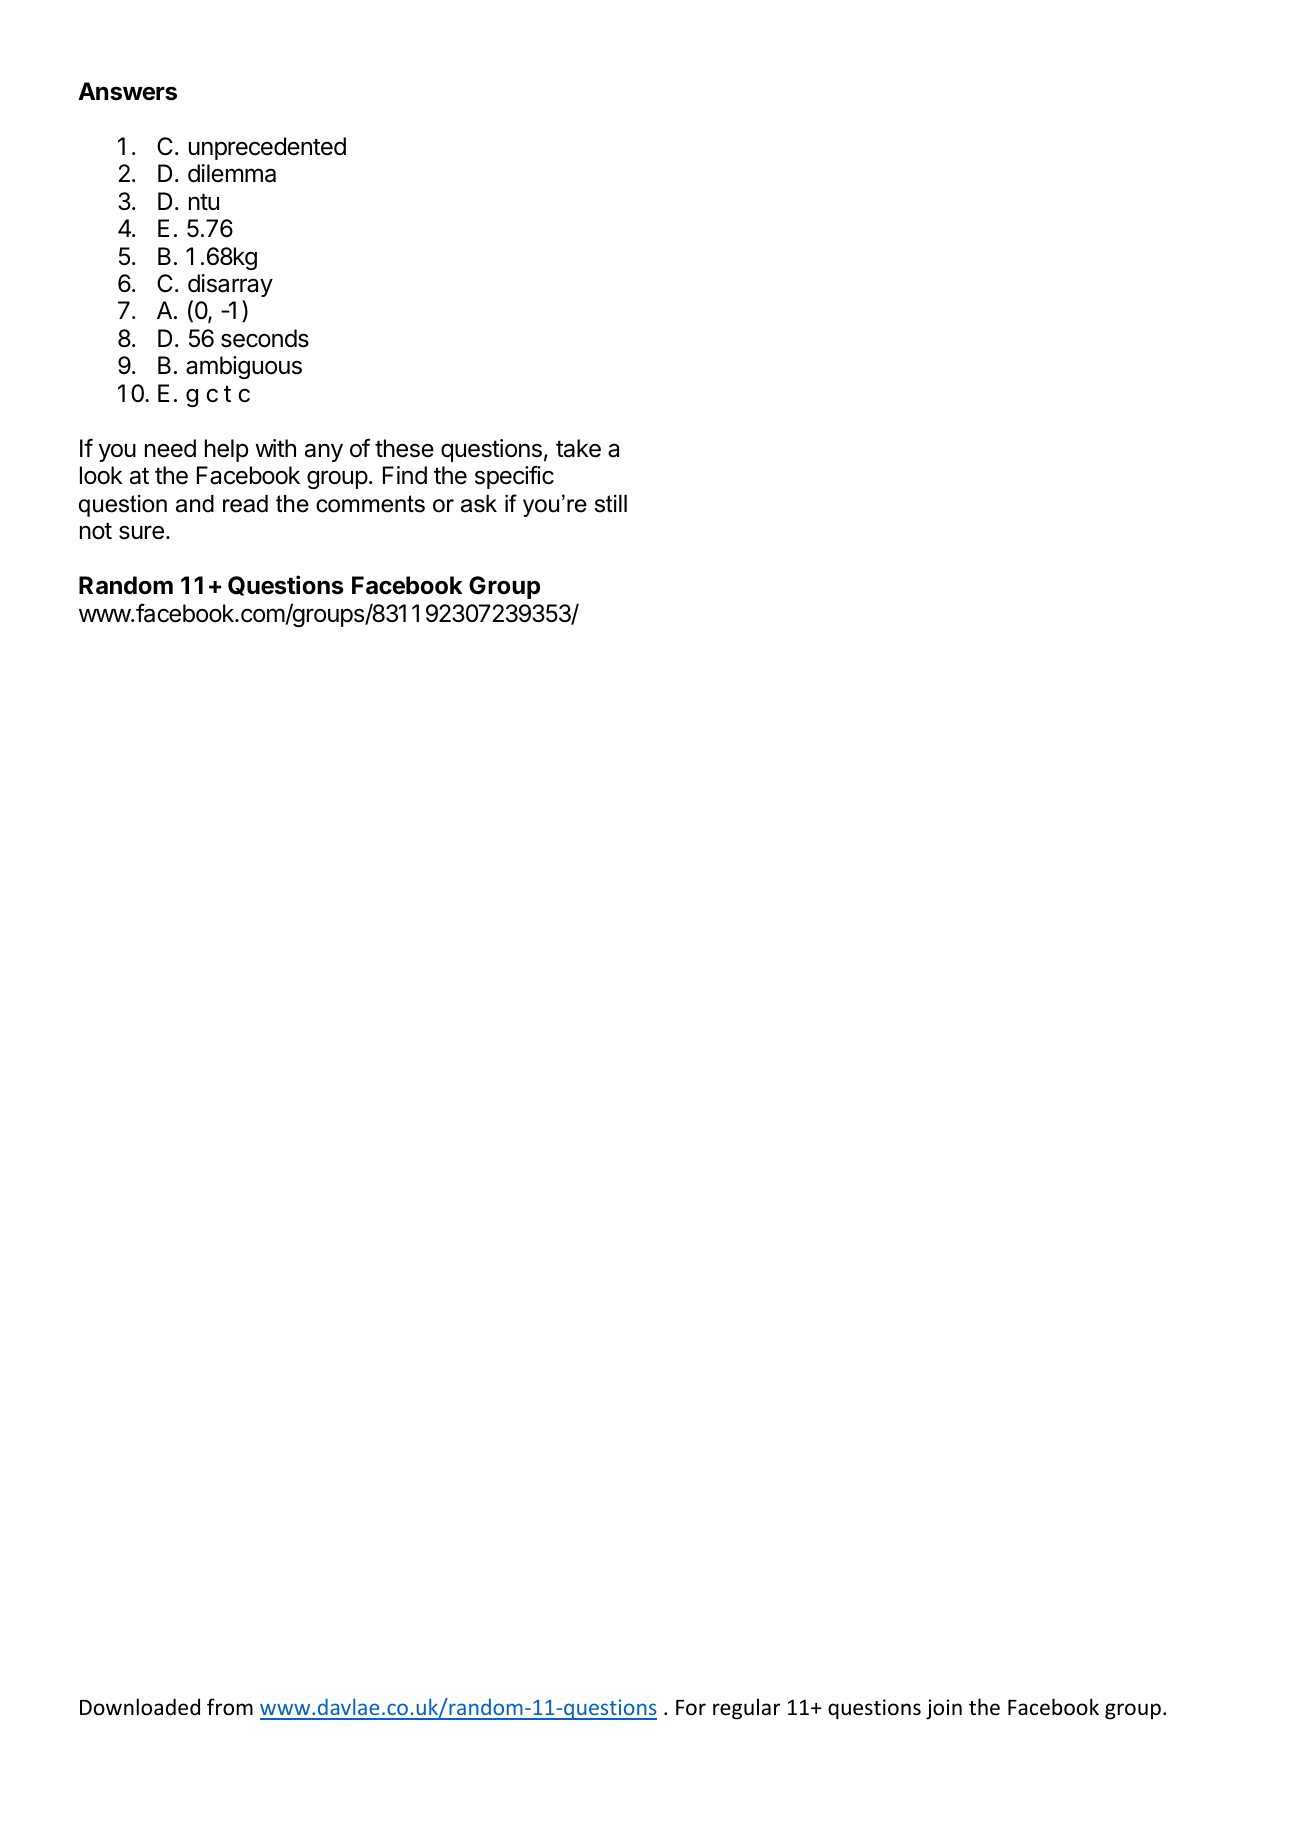 Image resolution: width=1292 pixels, height=1828 pixels. I want to click on read, so click(245, 504).
